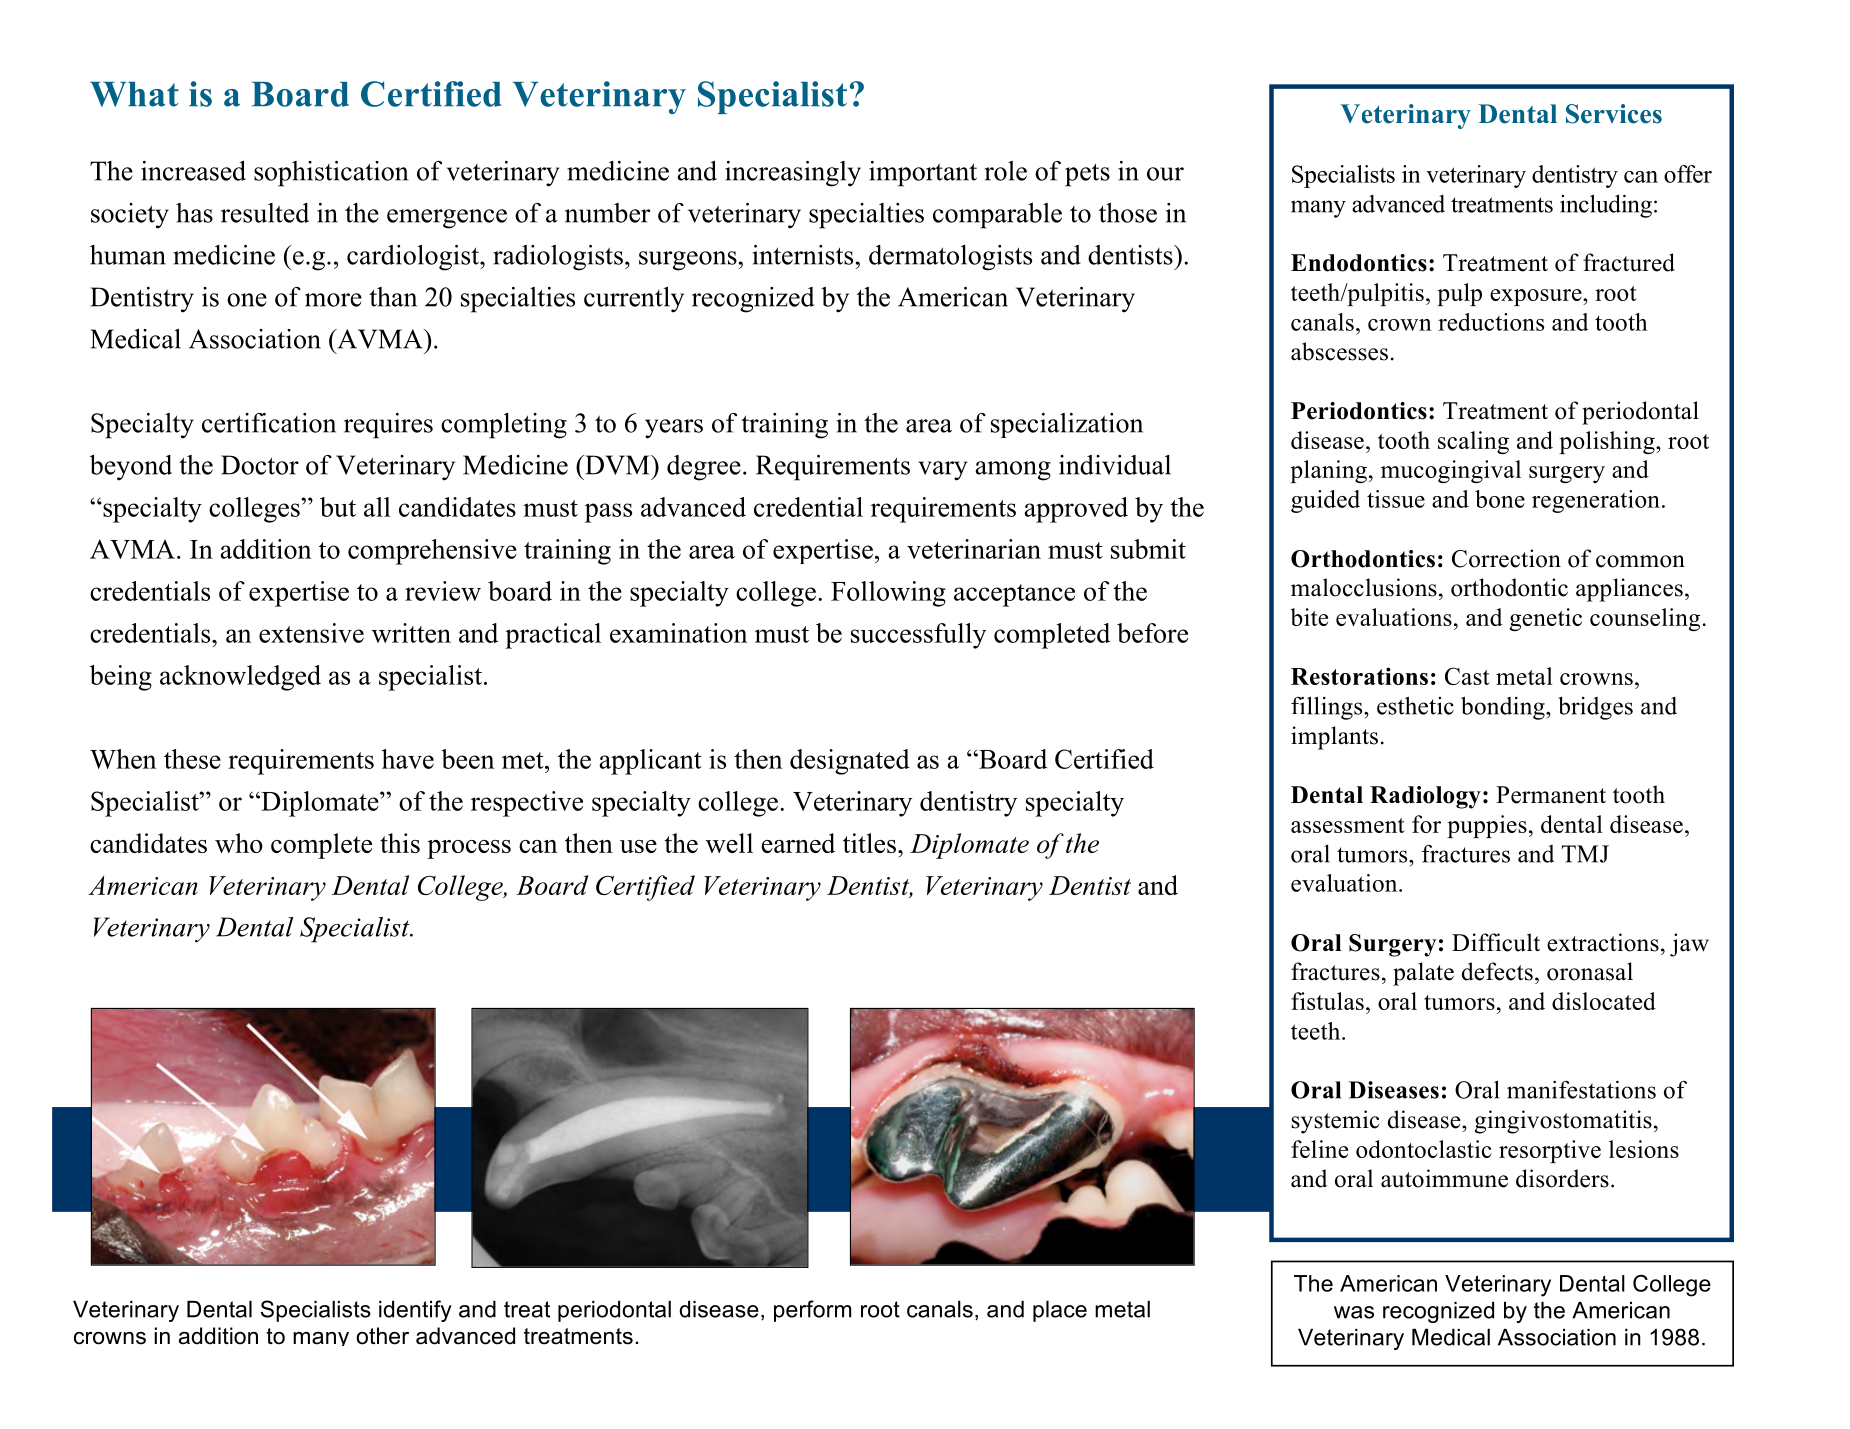 This document has width=1850, height=1429. What do you see at coordinates (869, 843) in the document?
I see `titles` at bounding box center [869, 843].
